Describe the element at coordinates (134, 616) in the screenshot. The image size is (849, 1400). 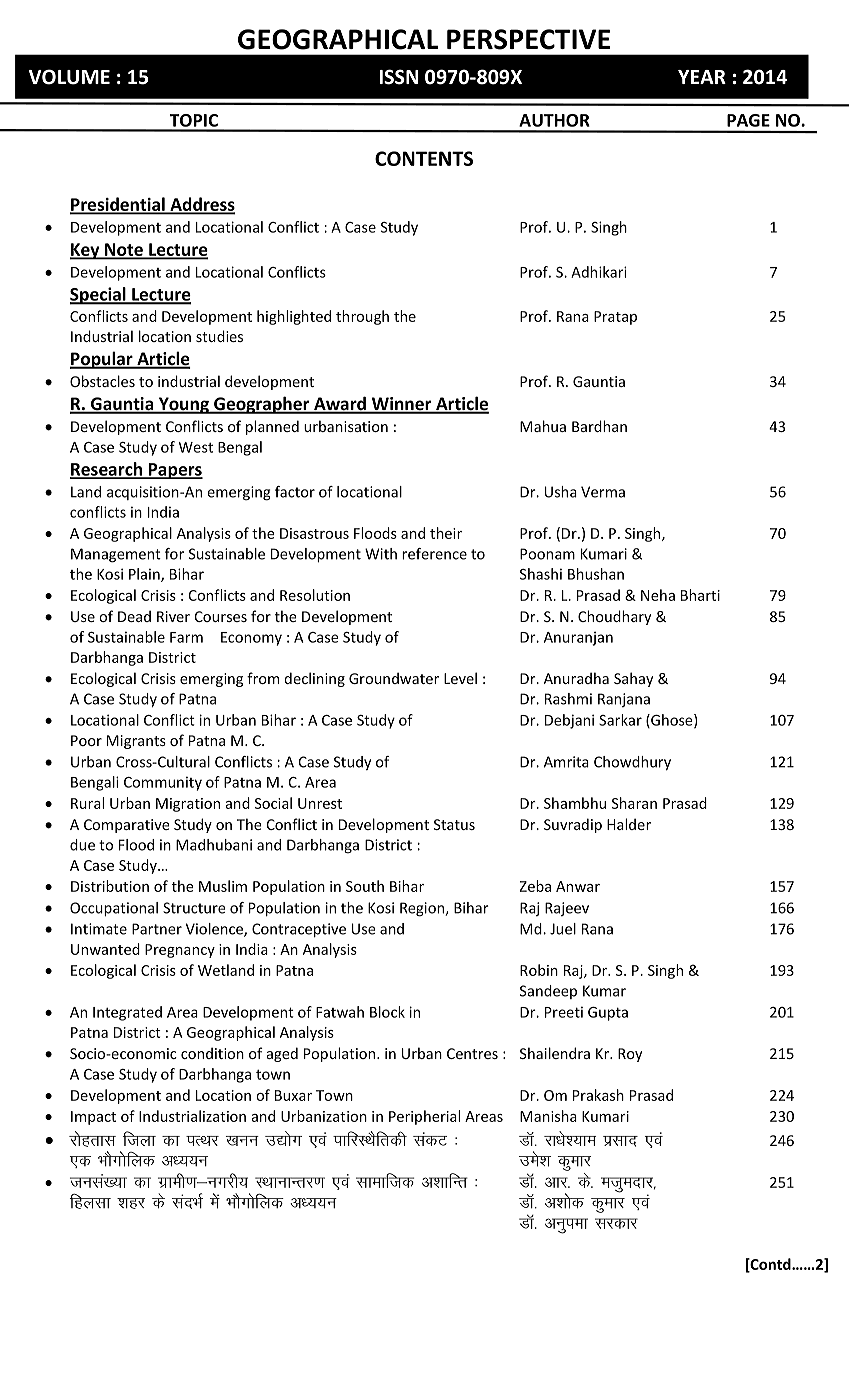
I see `Dead` at that location.
